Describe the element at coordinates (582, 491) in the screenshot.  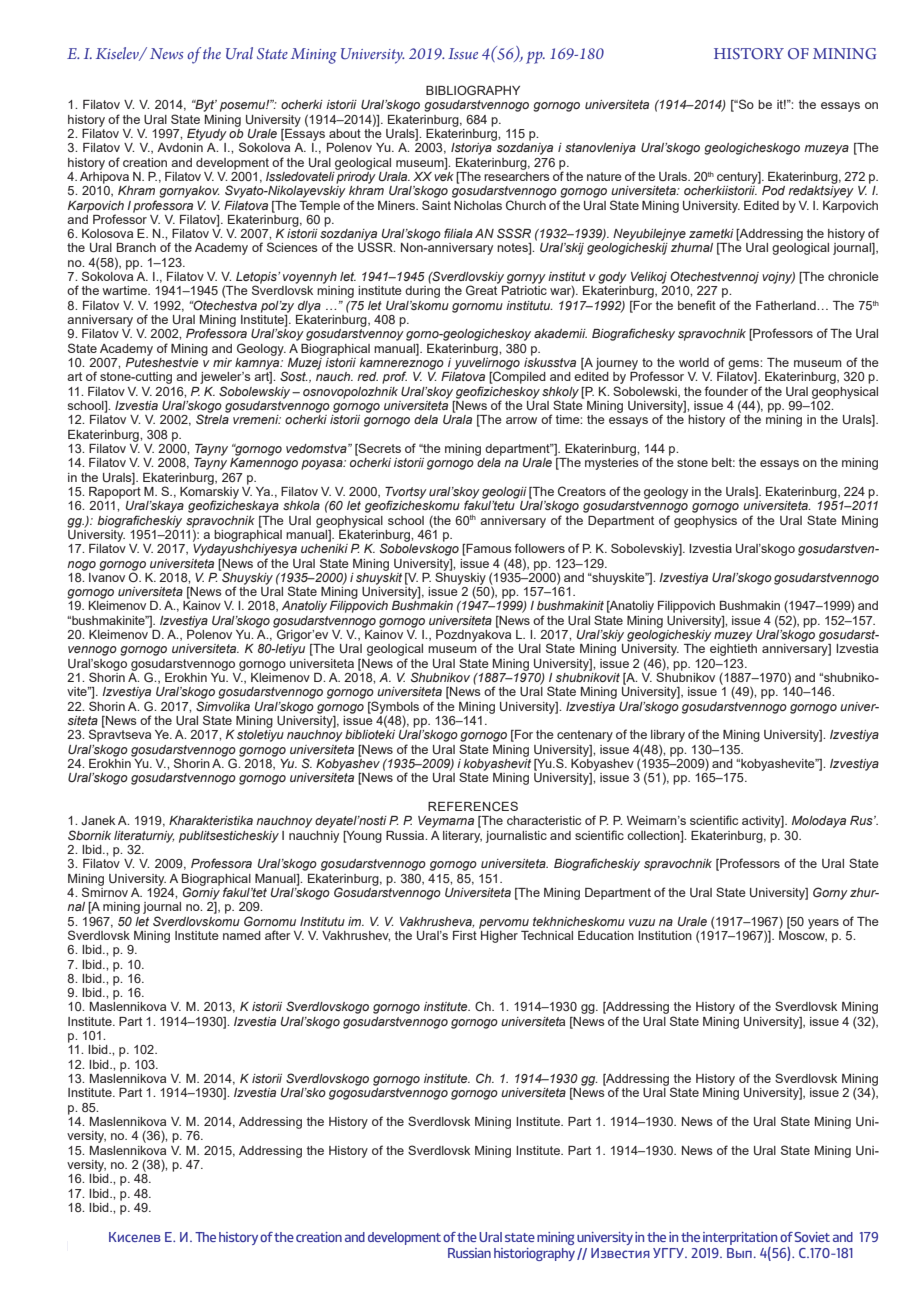
I see `Creators` at that location.
